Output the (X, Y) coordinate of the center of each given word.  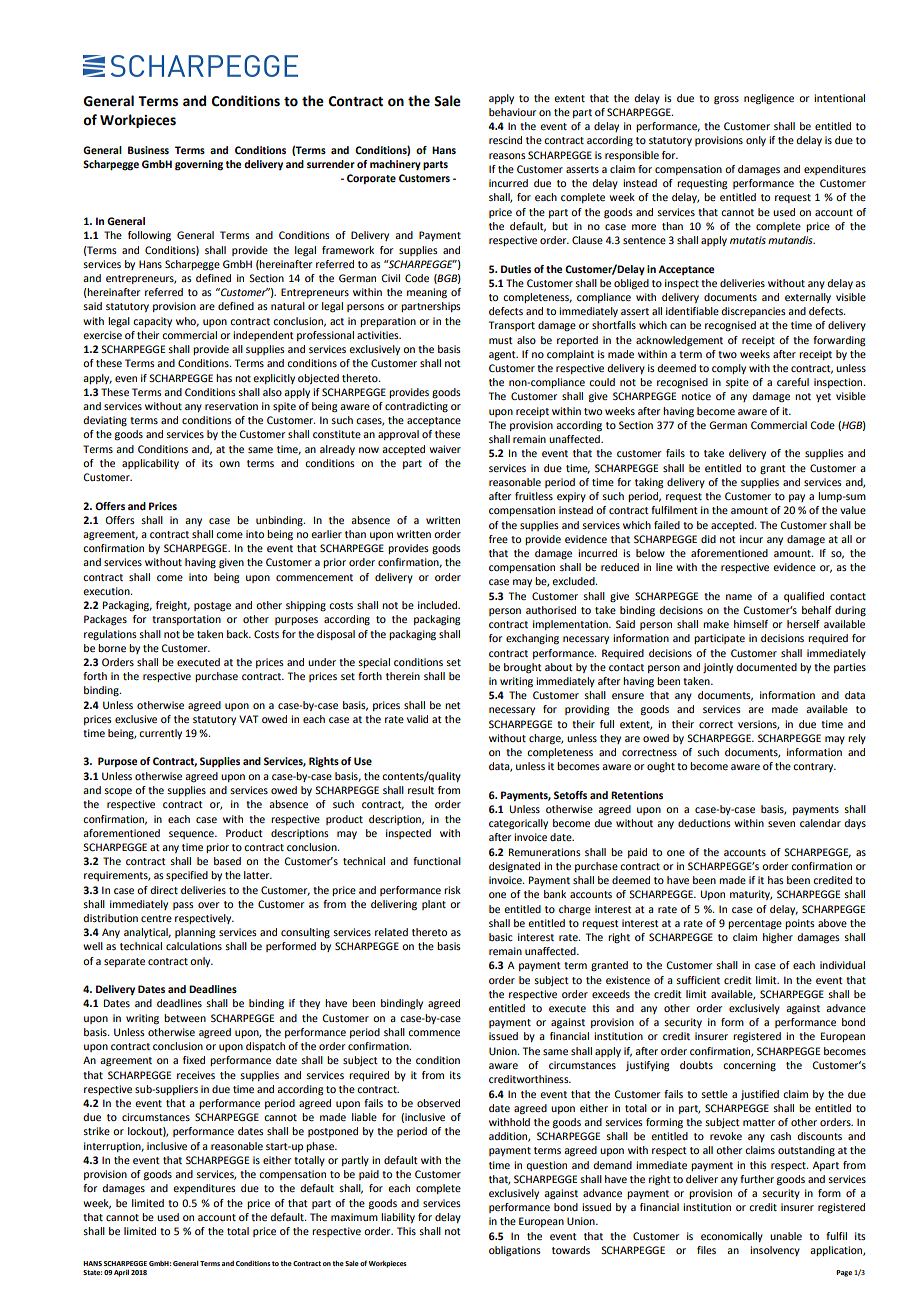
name (739, 597)
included (439, 605)
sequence (192, 835)
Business (148, 150)
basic (501, 937)
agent (503, 356)
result (421, 790)
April (121, 1273)
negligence (769, 99)
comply (729, 369)
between (185, 1018)
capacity (152, 322)
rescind (505, 140)
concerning (749, 1066)
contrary (814, 767)
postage (212, 607)
